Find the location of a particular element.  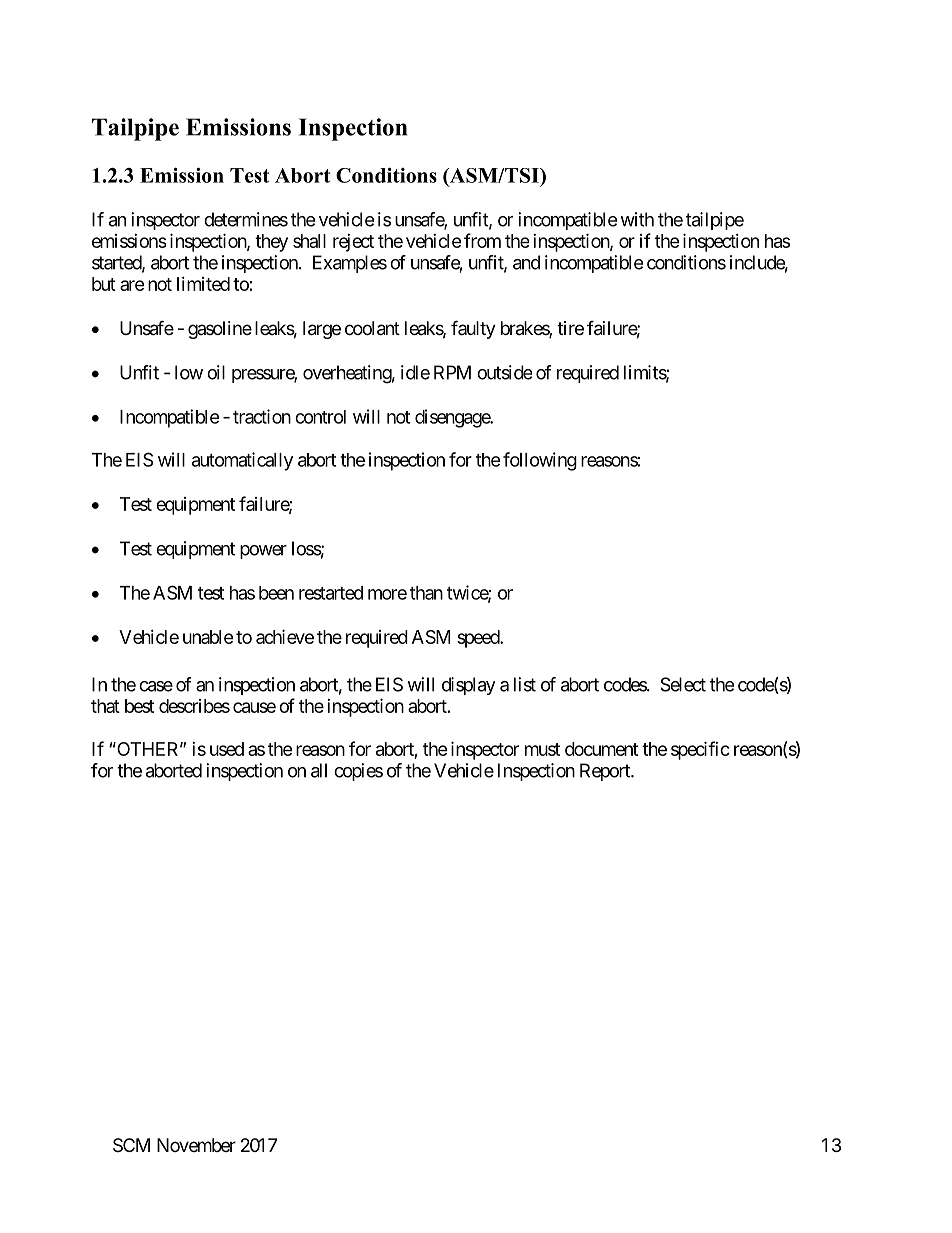

display is located at coordinates (468, 686).
